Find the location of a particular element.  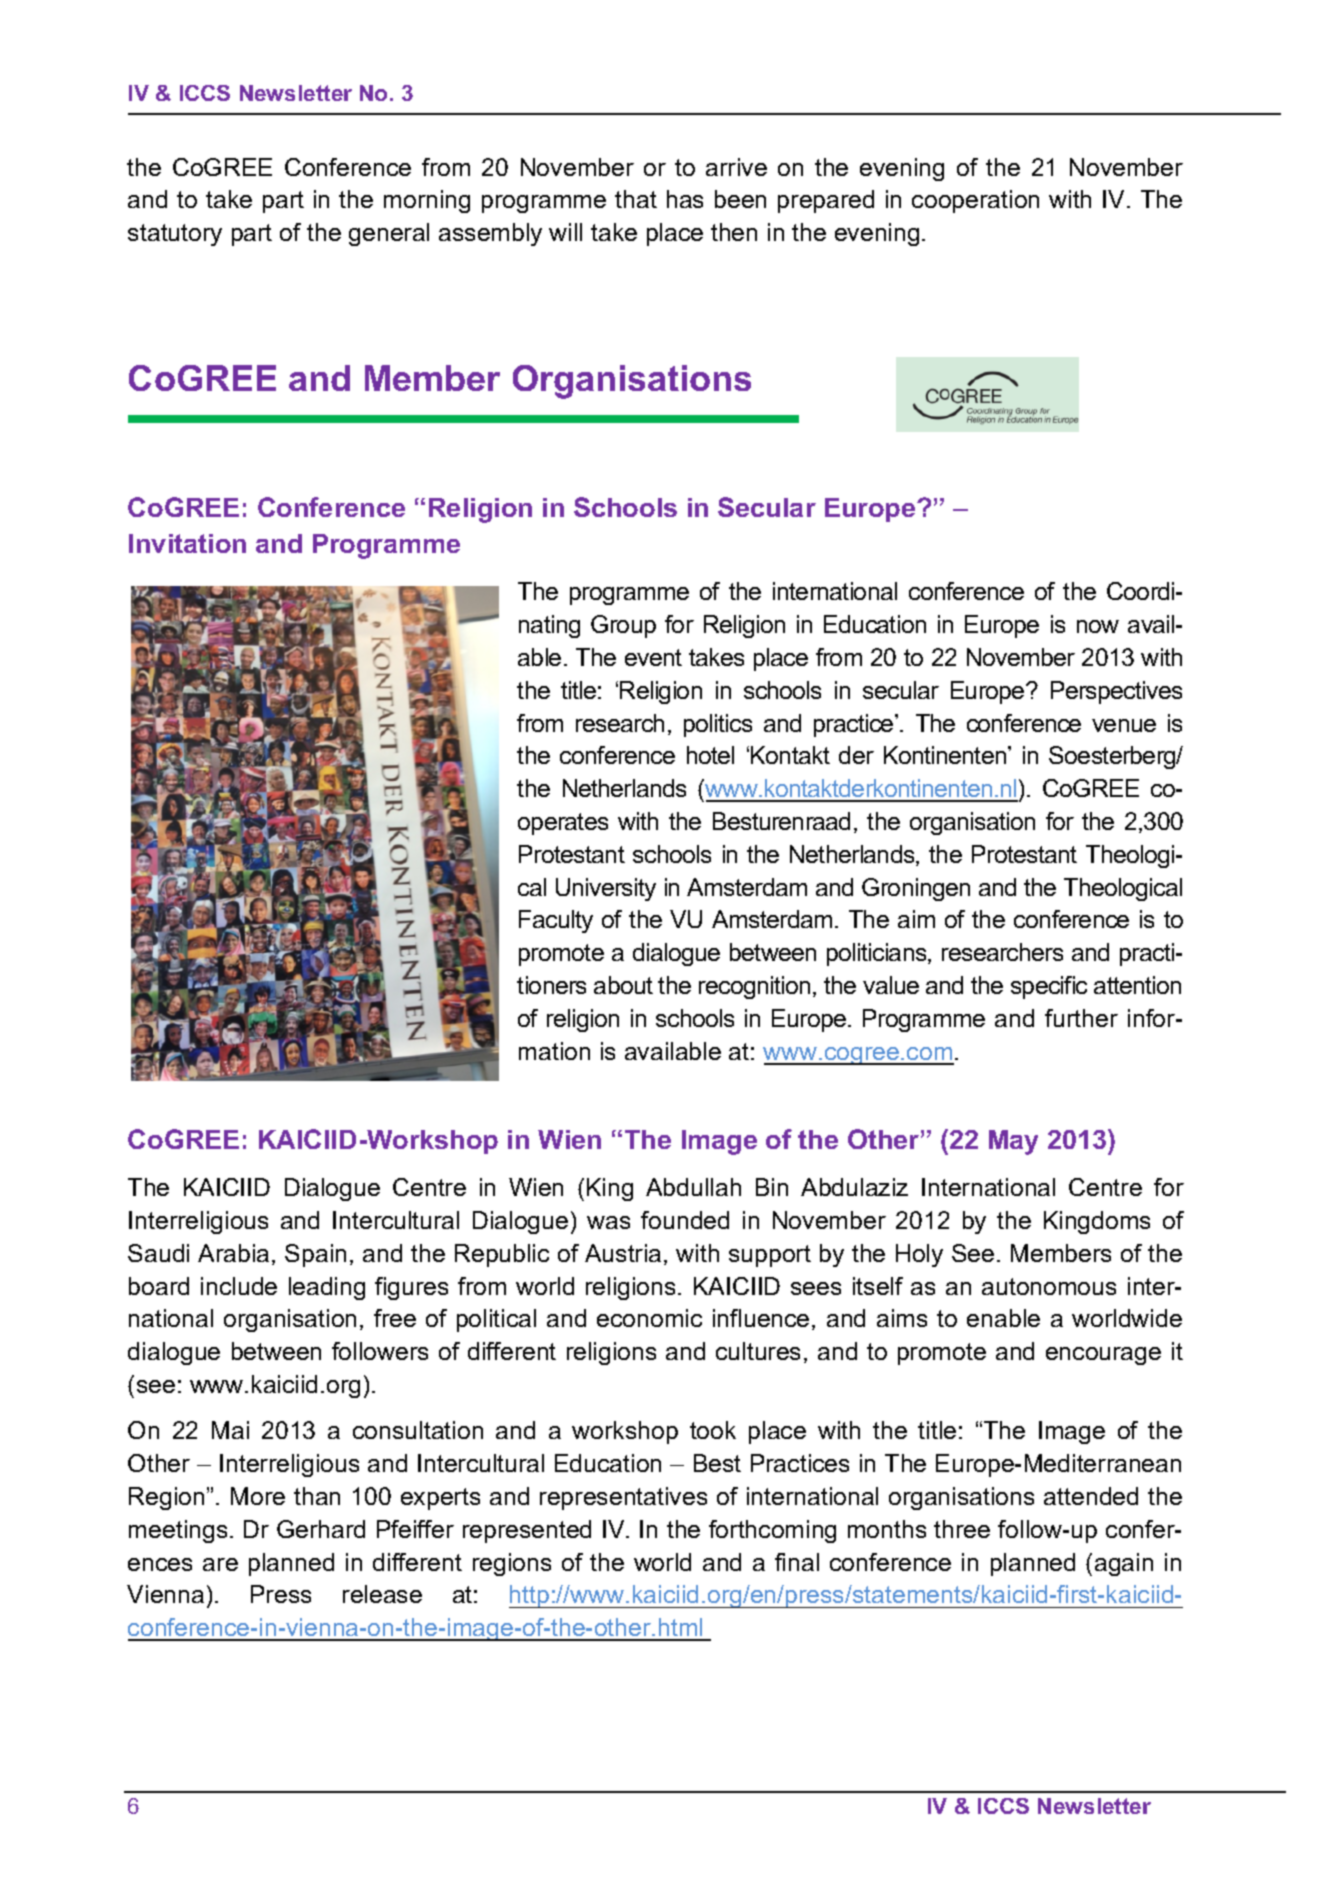

now is located at coordinates (1098, 626).
